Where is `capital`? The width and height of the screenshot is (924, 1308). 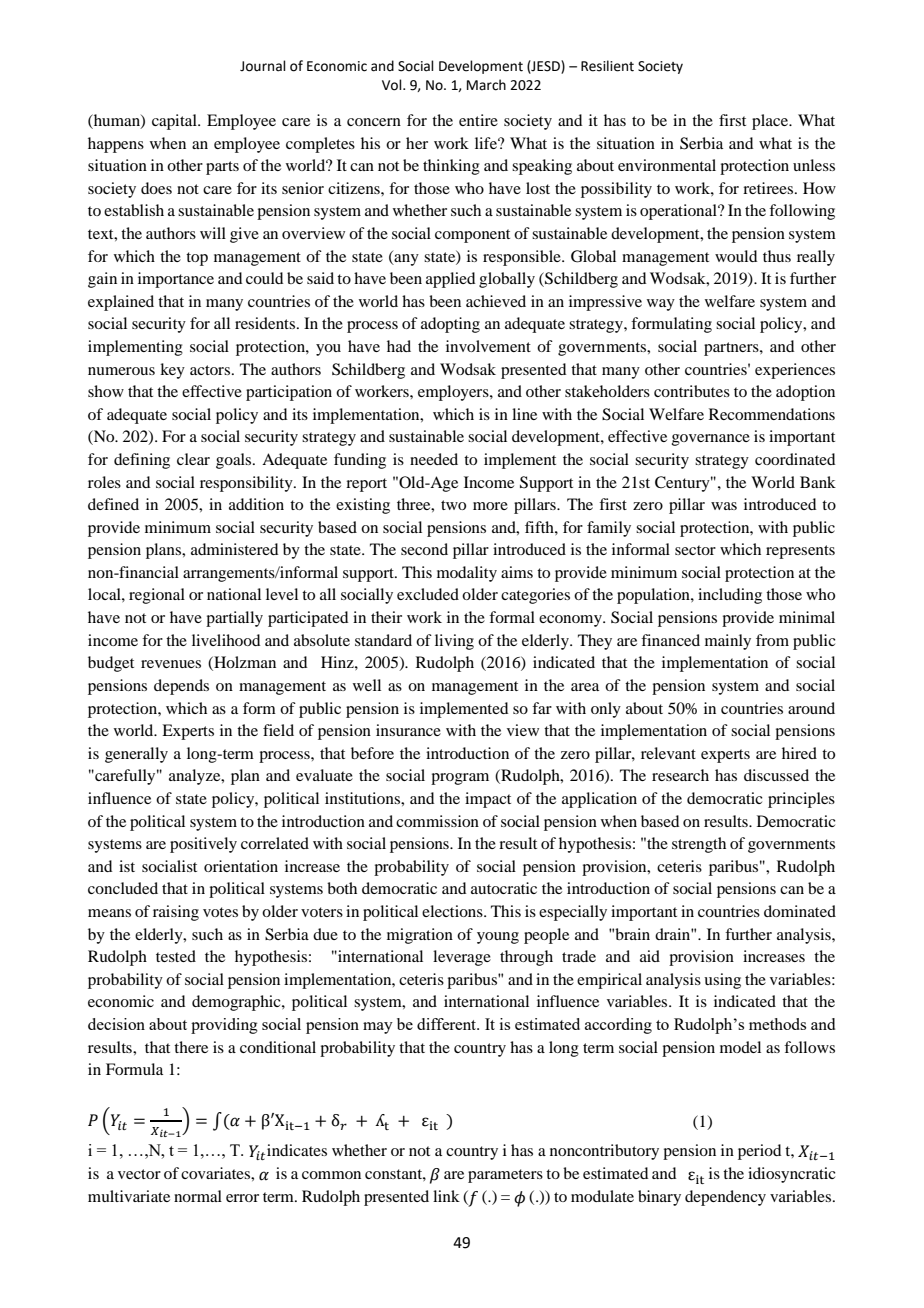
capital is located at coordinates (175, 122).
